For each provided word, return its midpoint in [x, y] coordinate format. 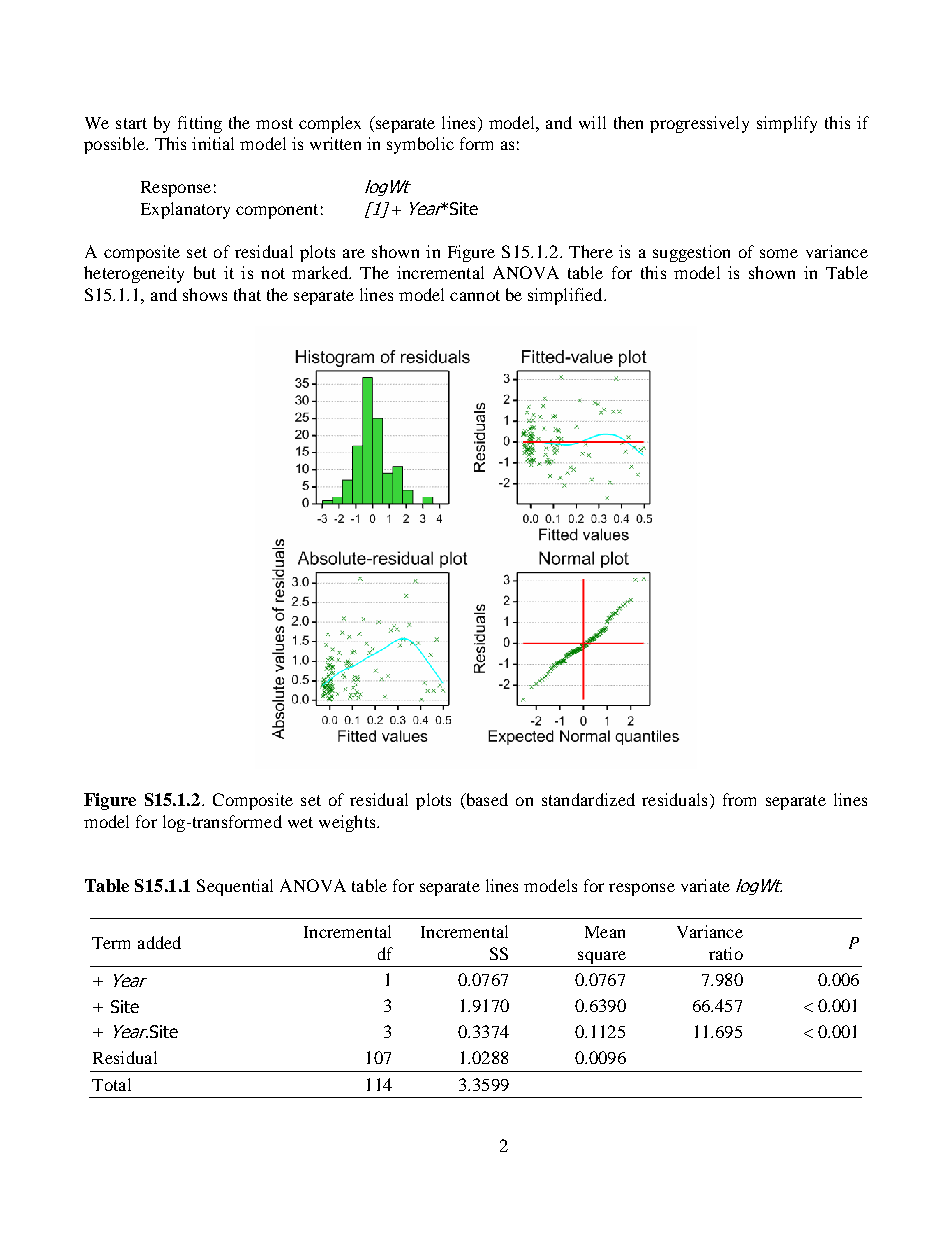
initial [213, 143]
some [779, 253]
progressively [699, 124]
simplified [566, 296]
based [486, 801]
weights [348, 823]
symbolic [420, 145]
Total [111, 1084]
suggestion [691, 253]
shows [205, 294]
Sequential [235, 887]
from [739, 799]
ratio [726, 953]
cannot [475, 295]
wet [300, 822]
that [247, 294]
